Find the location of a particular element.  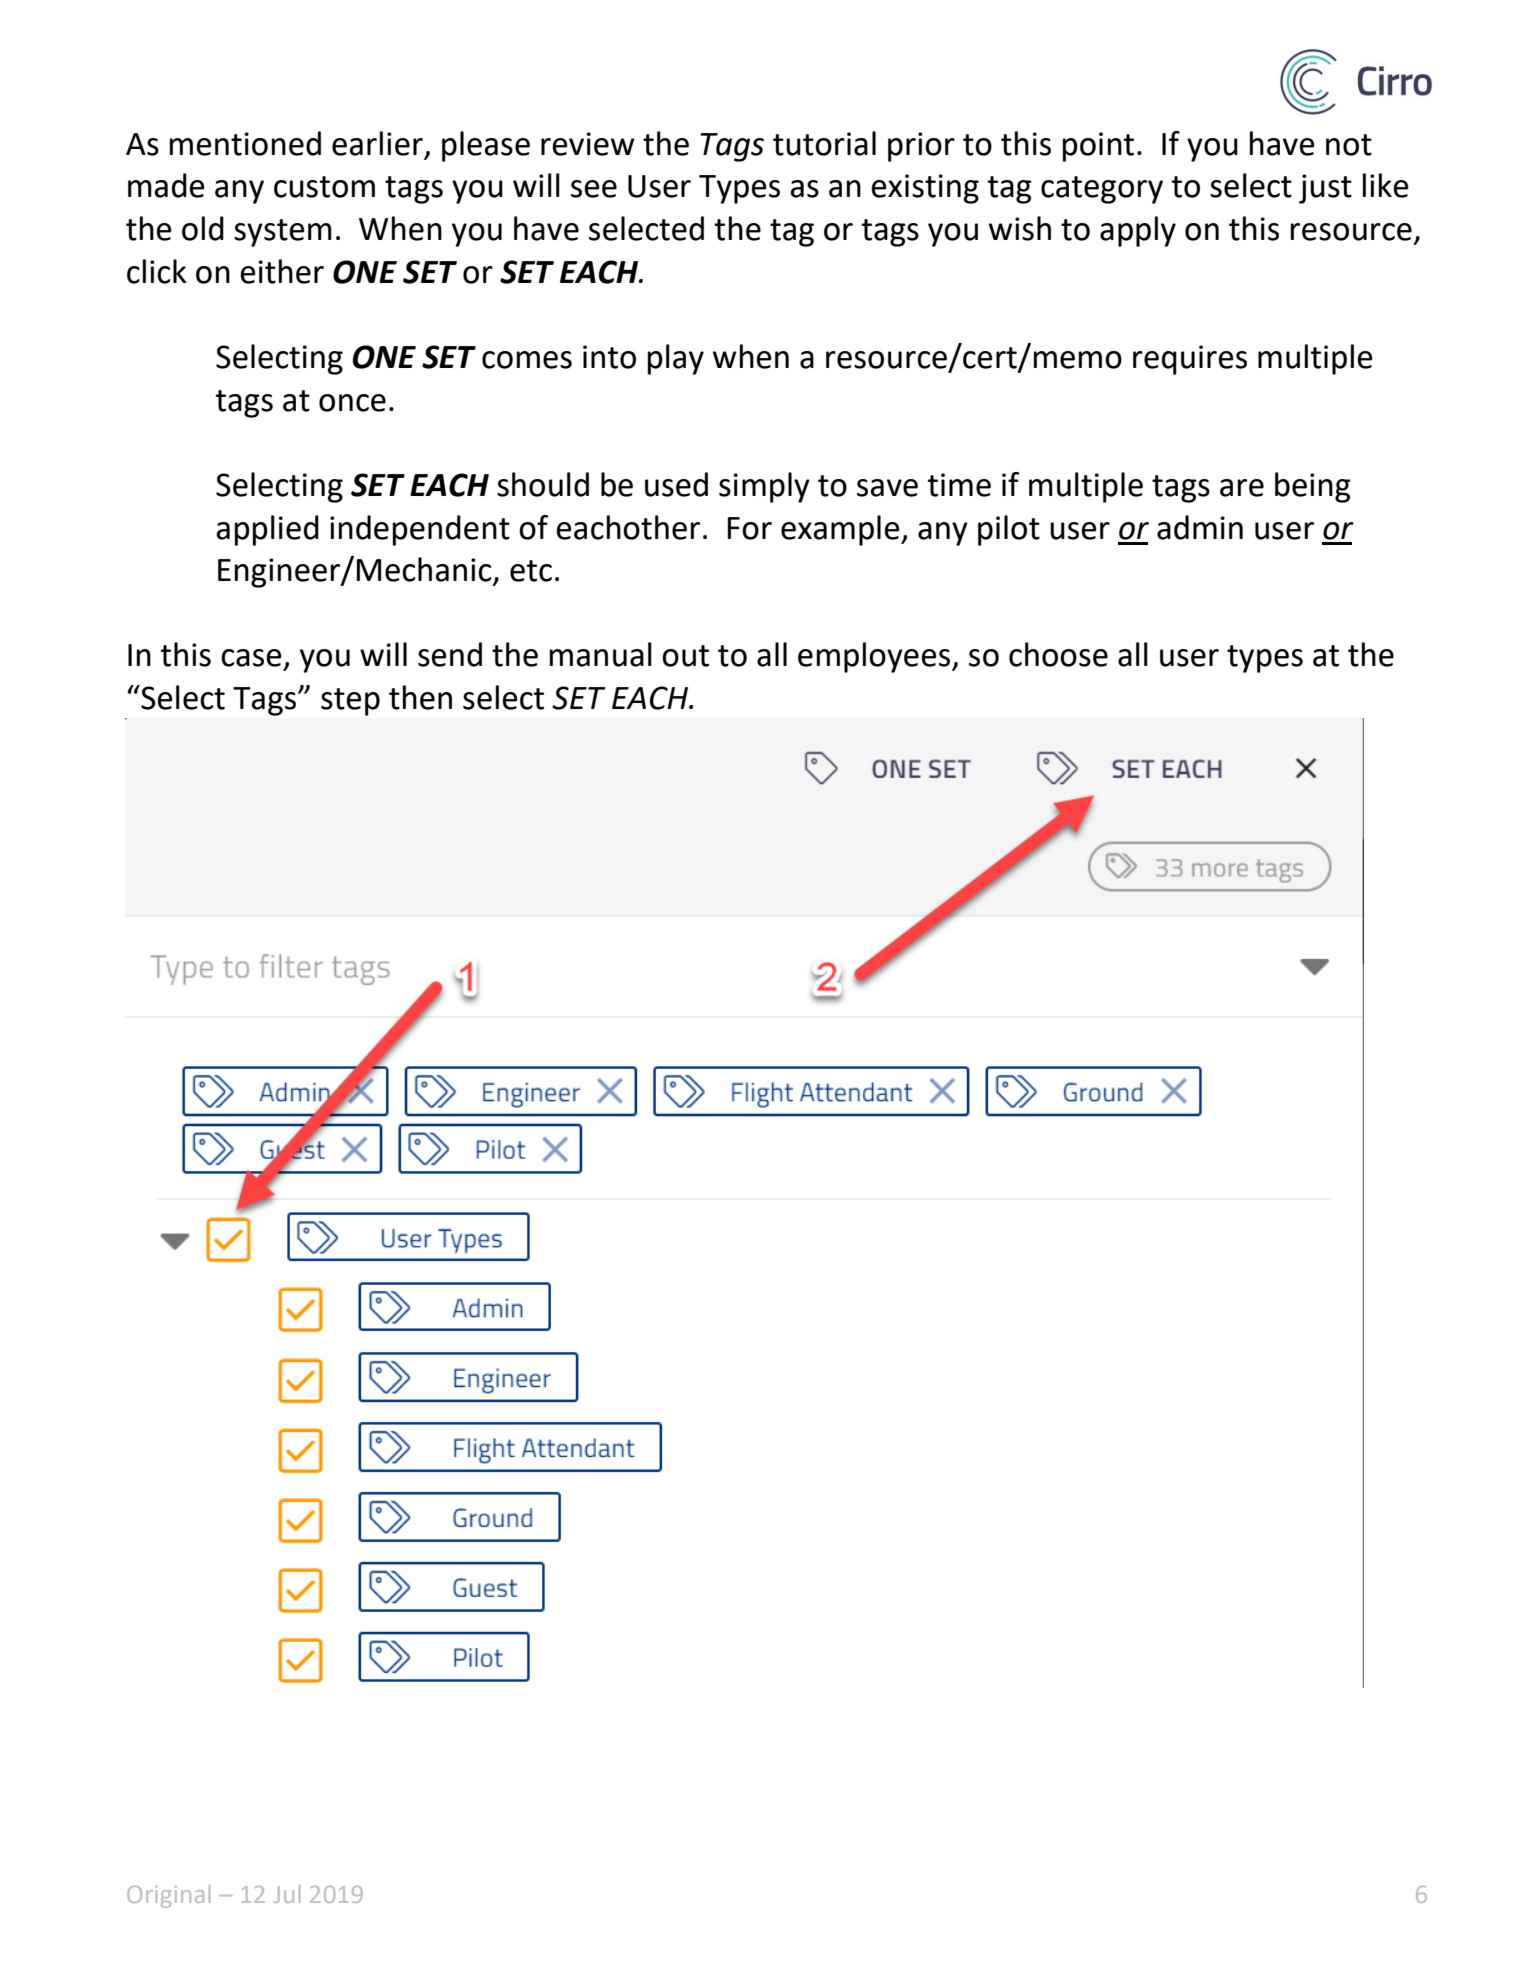

custom is located at coordinates (324, 187).
